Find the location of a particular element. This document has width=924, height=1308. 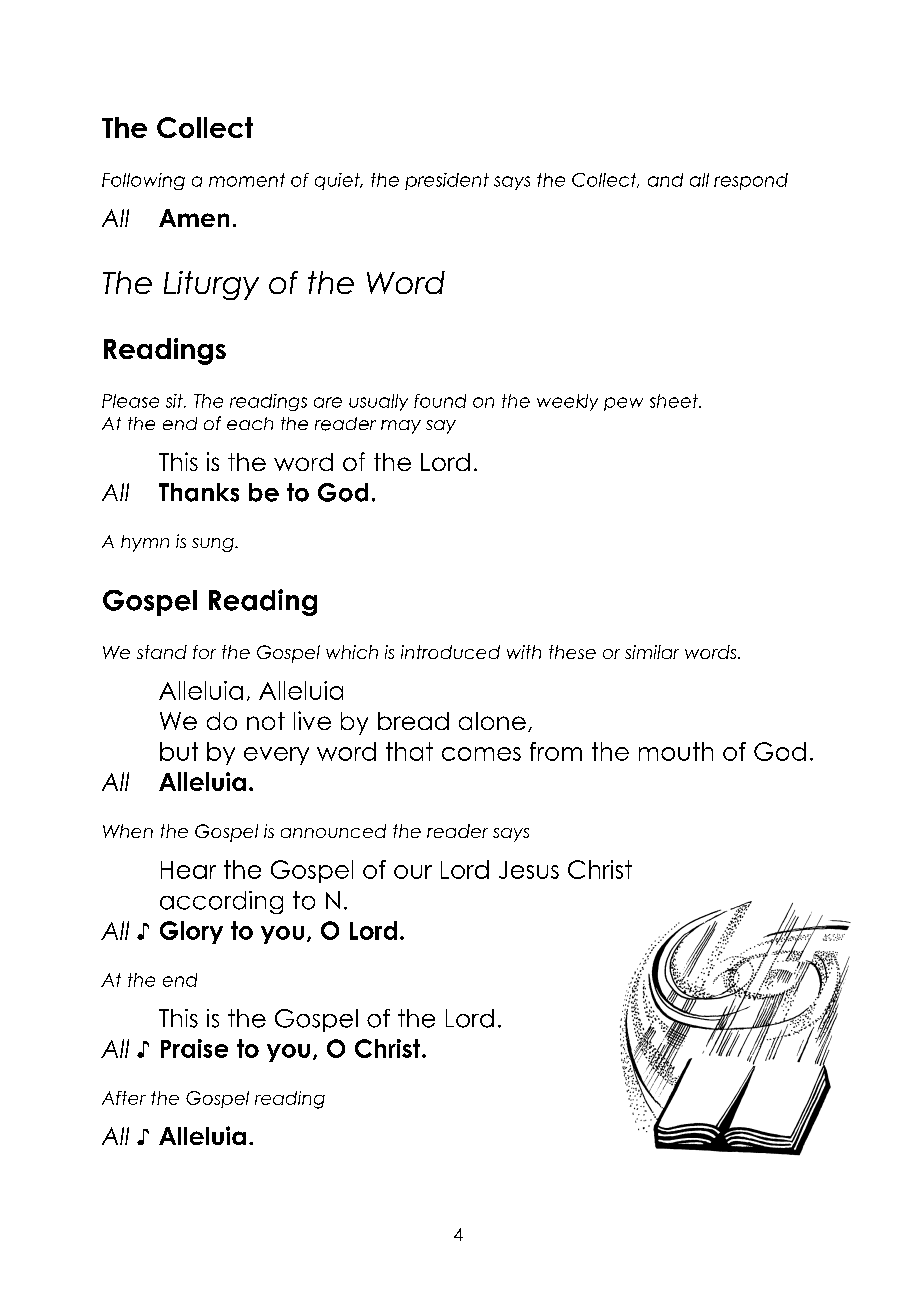

president is located at coordinates (447, 181).
